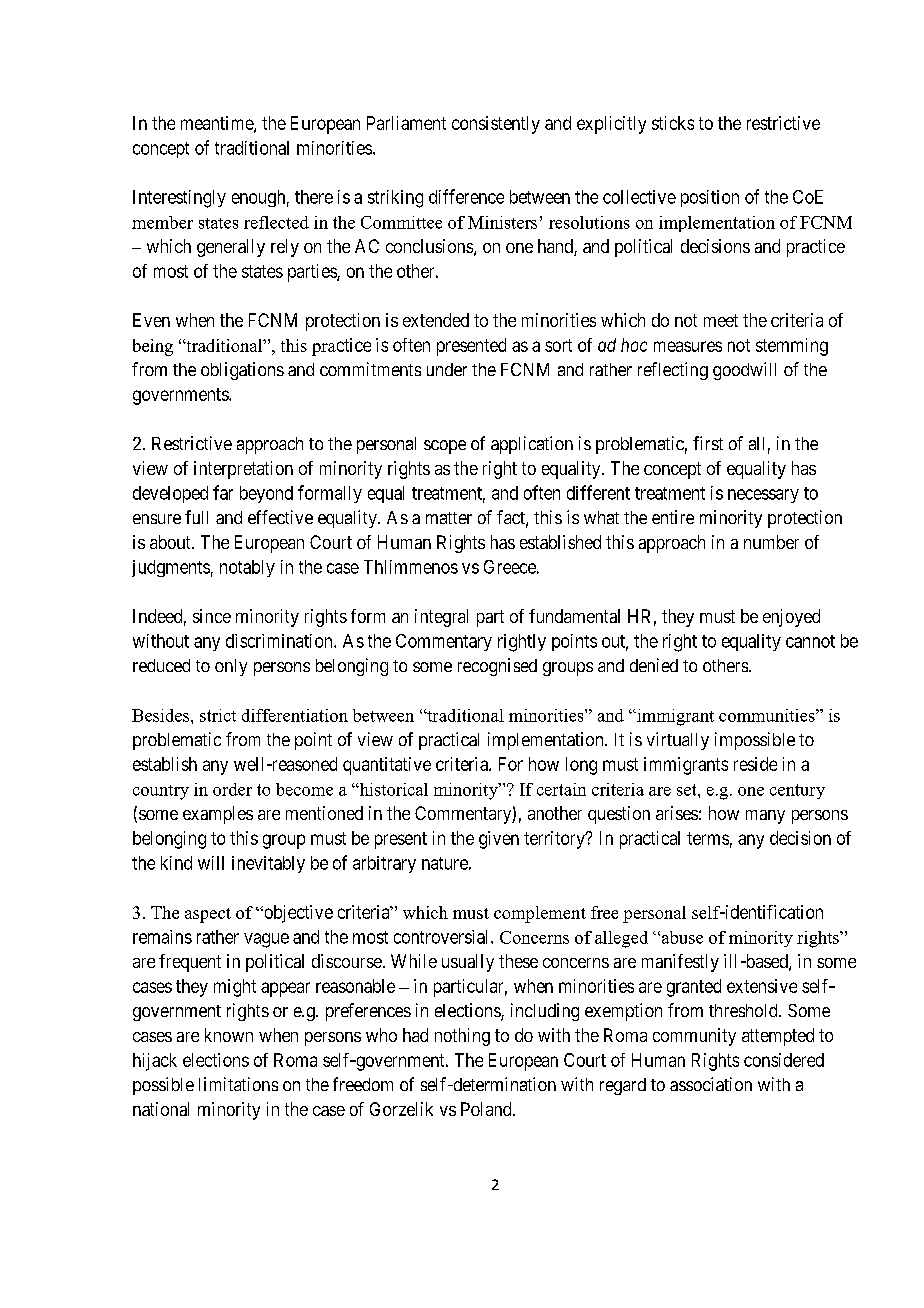 This screenshot has height=1308, width=924. Describe the element at coordinates (710, 198) in the screenshot. I see `position` at that location.
